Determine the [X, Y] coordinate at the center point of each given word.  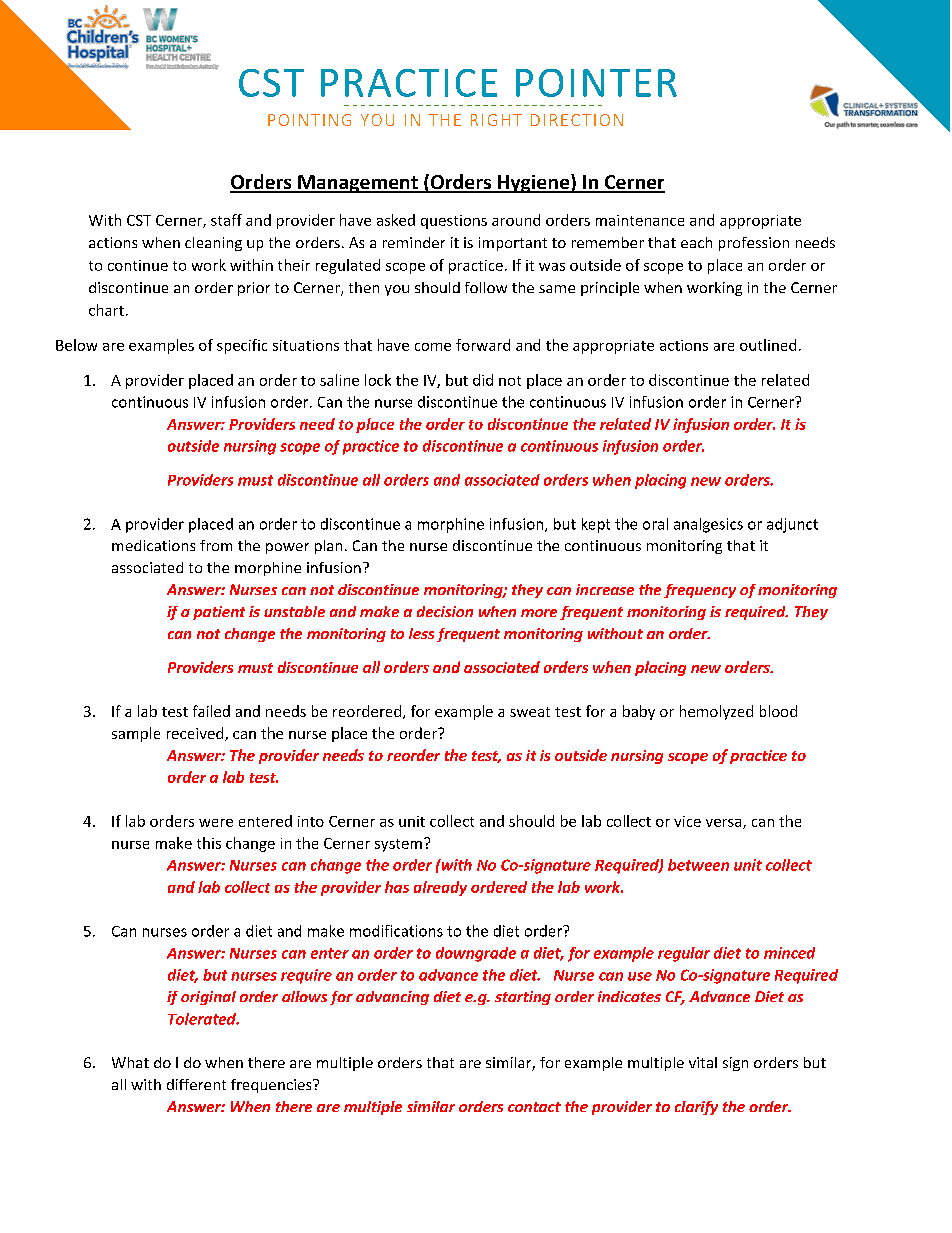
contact [534, 1107]
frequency [700, 591]
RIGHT [496, 120]
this [209, 843]
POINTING [309, 120]
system [398, 845]
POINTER [596, 83]
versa [725, 824]
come [433, 347]
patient [219, 613]
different [196, 1084]
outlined [768, 345]
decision [445, 611]
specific [242, 346]
